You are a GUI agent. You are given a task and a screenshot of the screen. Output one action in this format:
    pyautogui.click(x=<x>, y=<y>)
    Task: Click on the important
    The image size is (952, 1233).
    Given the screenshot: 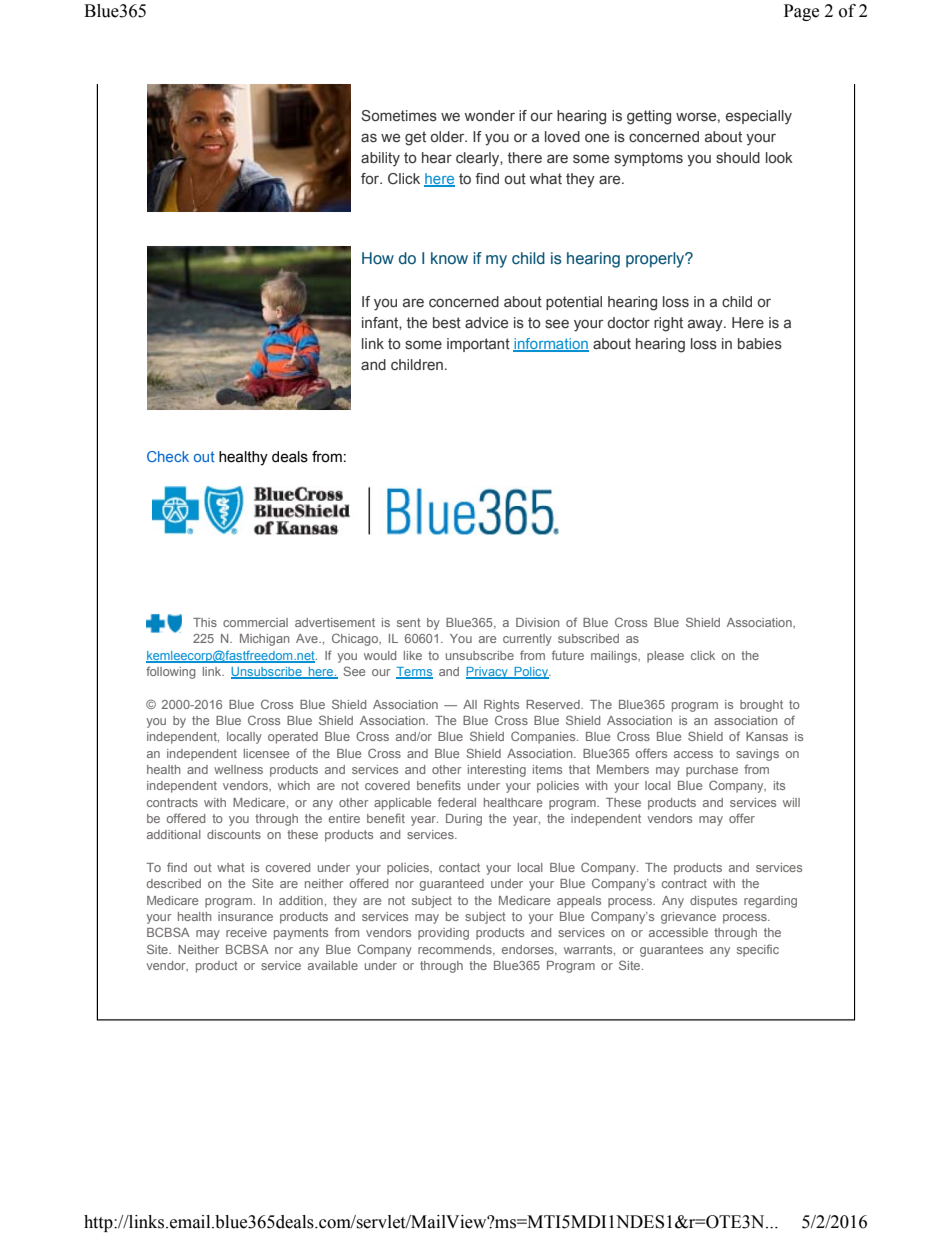 What is the action you would take?
    pyautogui.click(x=478, y=345)
